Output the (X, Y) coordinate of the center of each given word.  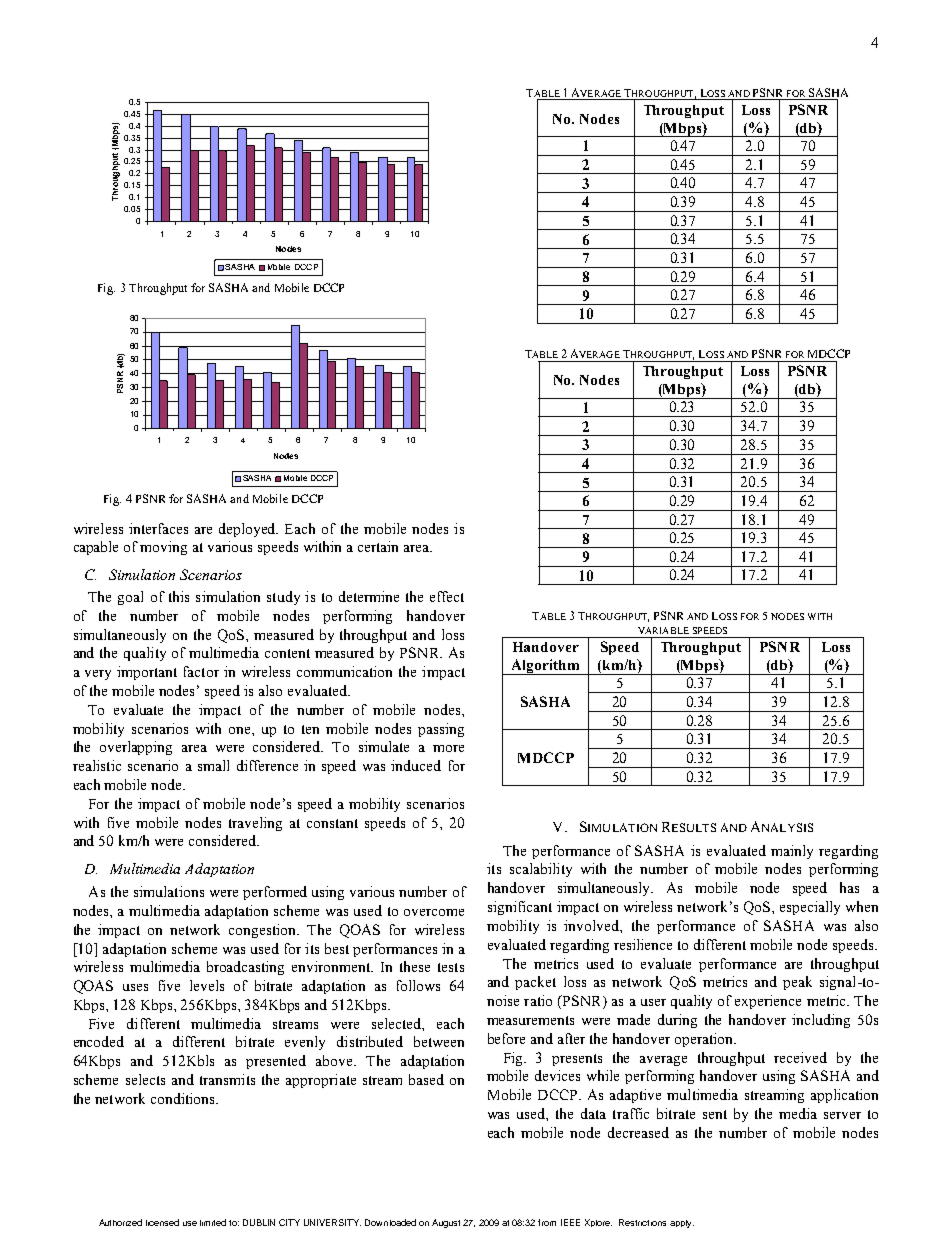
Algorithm (545, 667)
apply (682, 1224)
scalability (541, 870)
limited (213, 1222)
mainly (792, 852)
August (446, 1223)
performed (275, 893)
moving (163, 548)
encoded (99, 1041)
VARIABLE (663, 630)
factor (201, 671)
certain (378, 546)
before (506, 1038)
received (800, 1057)
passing (441, 730)
